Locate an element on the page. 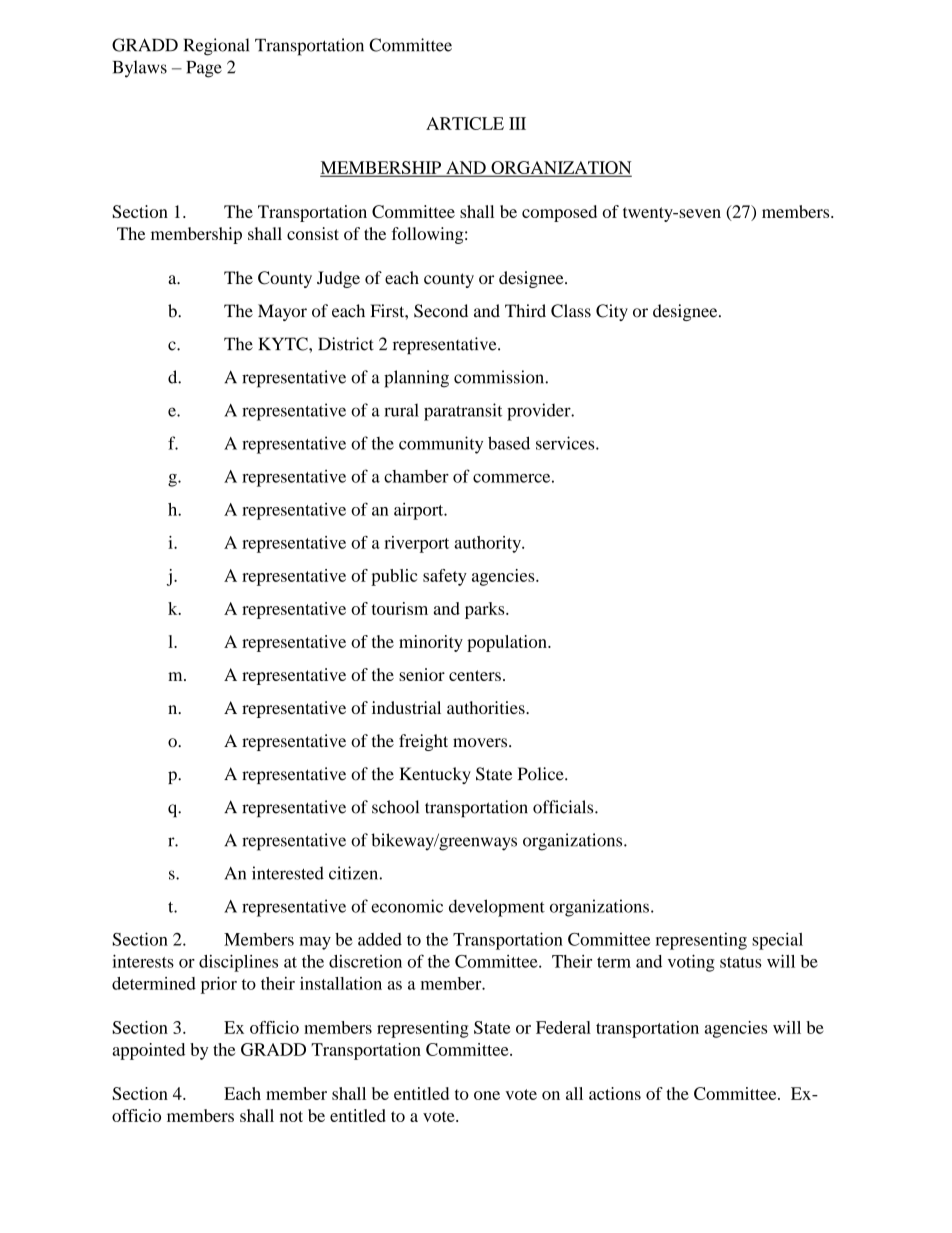 The width and height of the document is (952, 1233). ARTICLE is located at coordinates (465, 123).
